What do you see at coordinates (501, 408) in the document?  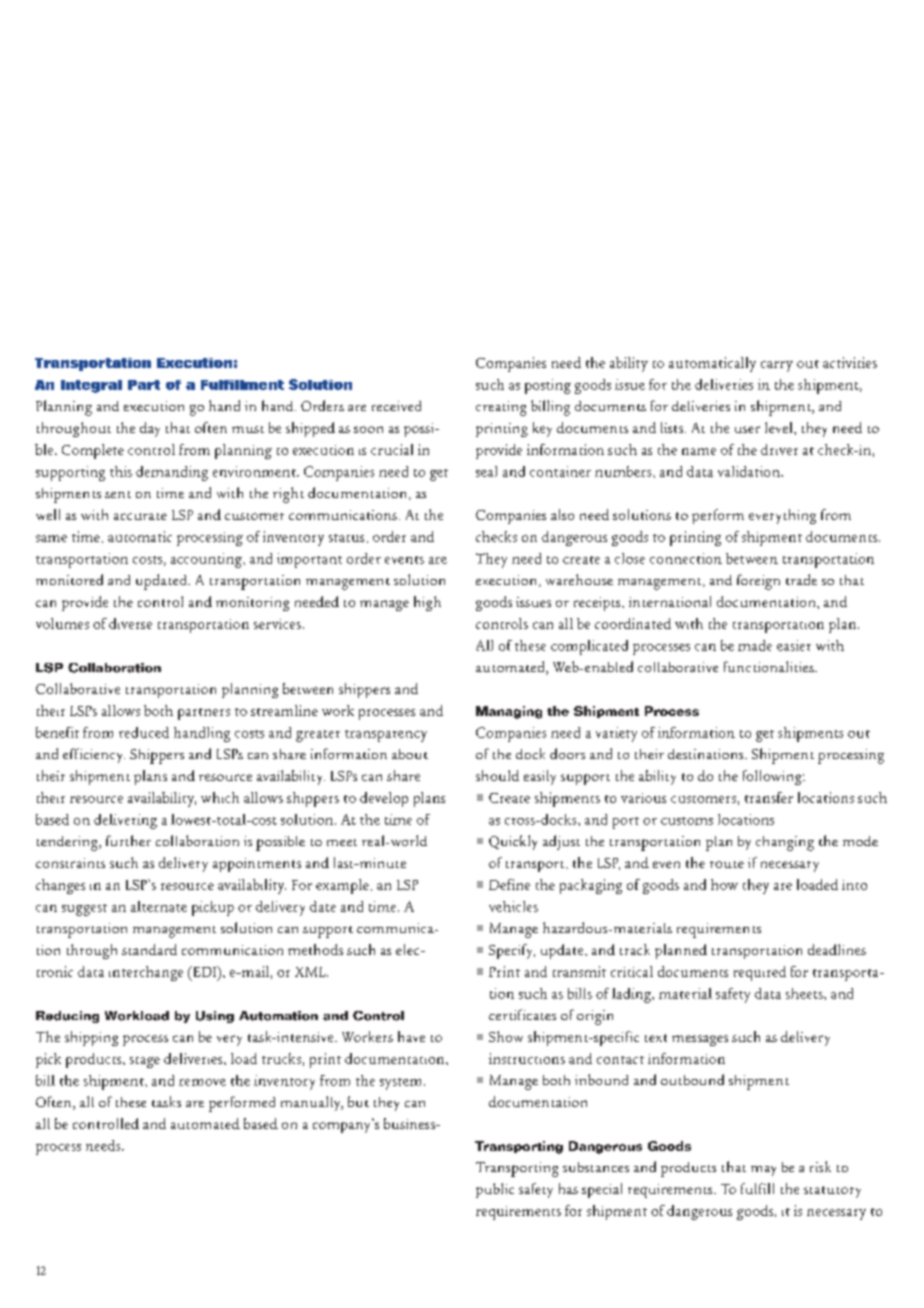 I see `creating` at bounding box center [501, 408].
